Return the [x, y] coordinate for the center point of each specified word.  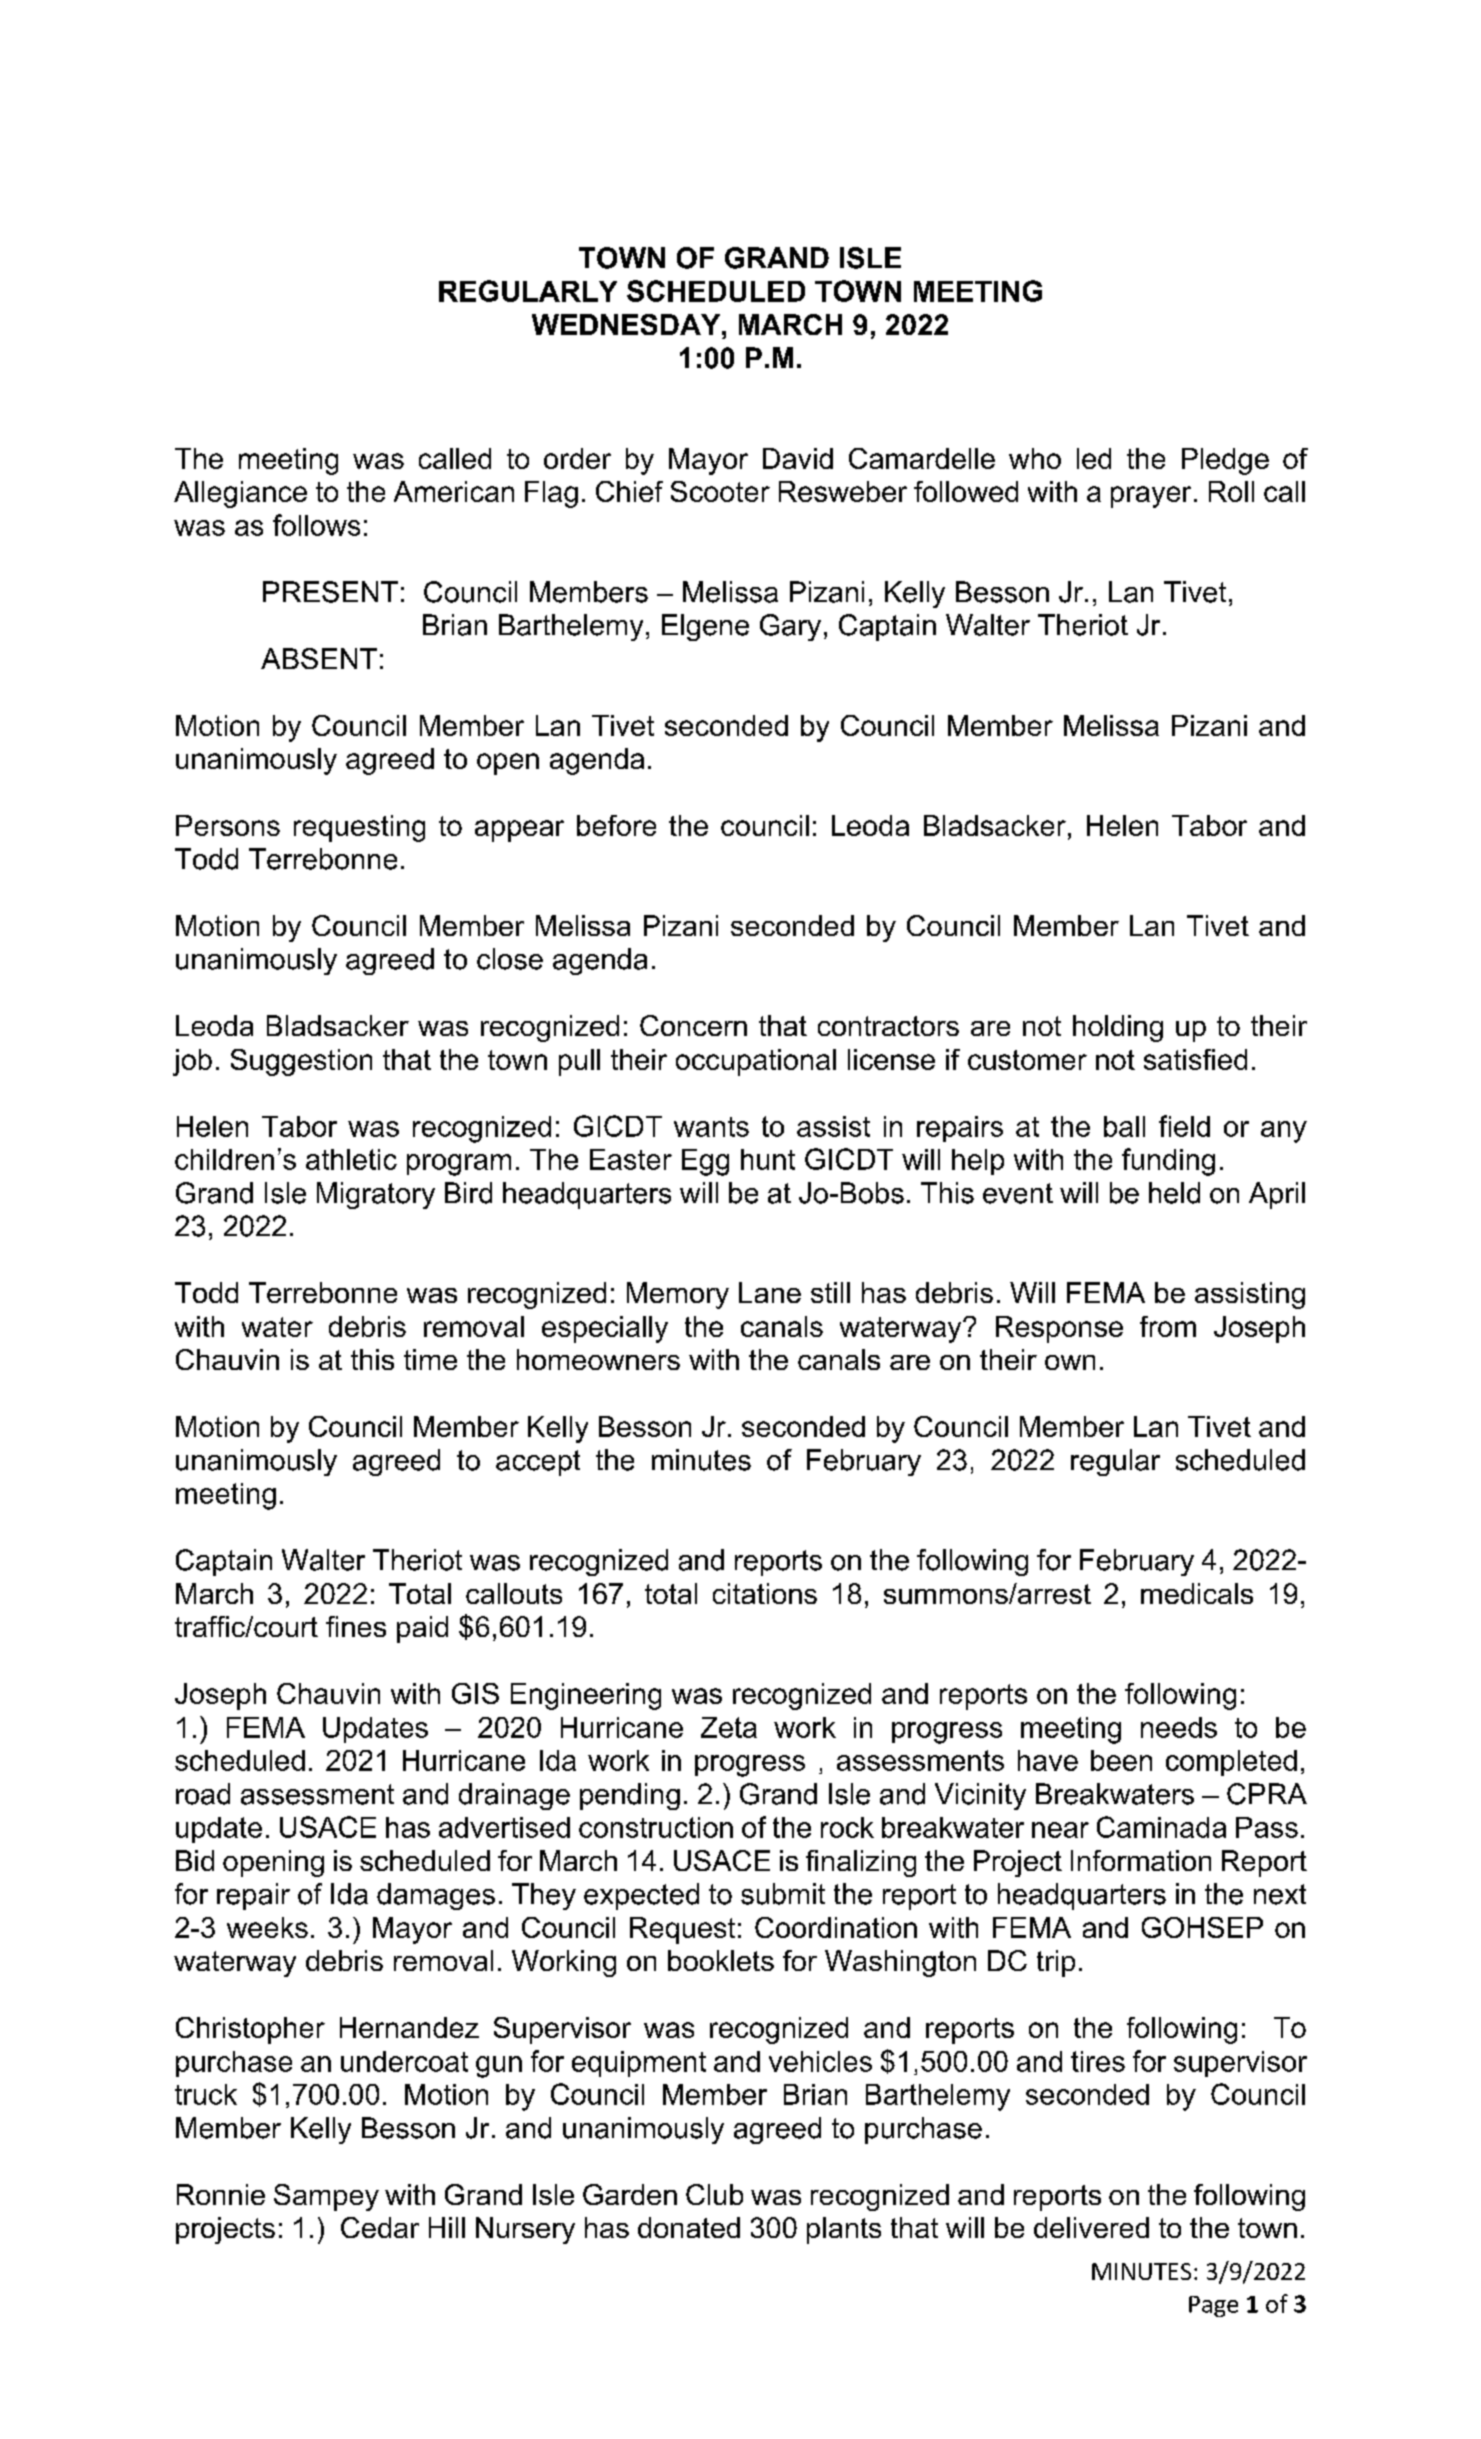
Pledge [1225, 461]
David [798, 458]
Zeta [729, 1727]
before [616, 825]
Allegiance [240, 494]
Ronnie [221, 2194]
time [430, 1359]
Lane [770, 1292]
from [1168, 1326]
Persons [228, 825]
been [1121, 1760]
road [203, 1794]
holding [1118, 1028]
